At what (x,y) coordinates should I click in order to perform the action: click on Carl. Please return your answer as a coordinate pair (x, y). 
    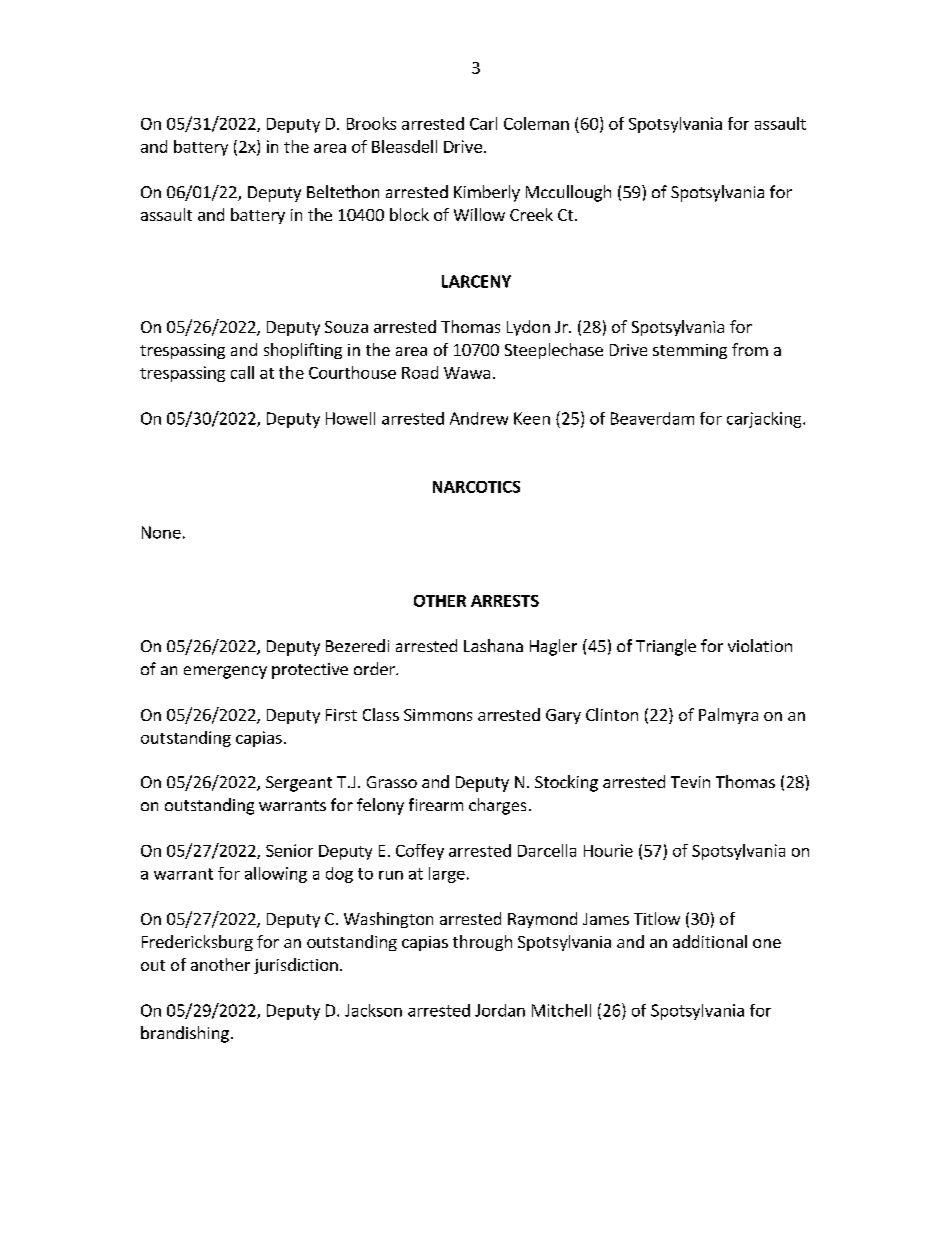
    Looking at the image, I should click on (483, 123).
